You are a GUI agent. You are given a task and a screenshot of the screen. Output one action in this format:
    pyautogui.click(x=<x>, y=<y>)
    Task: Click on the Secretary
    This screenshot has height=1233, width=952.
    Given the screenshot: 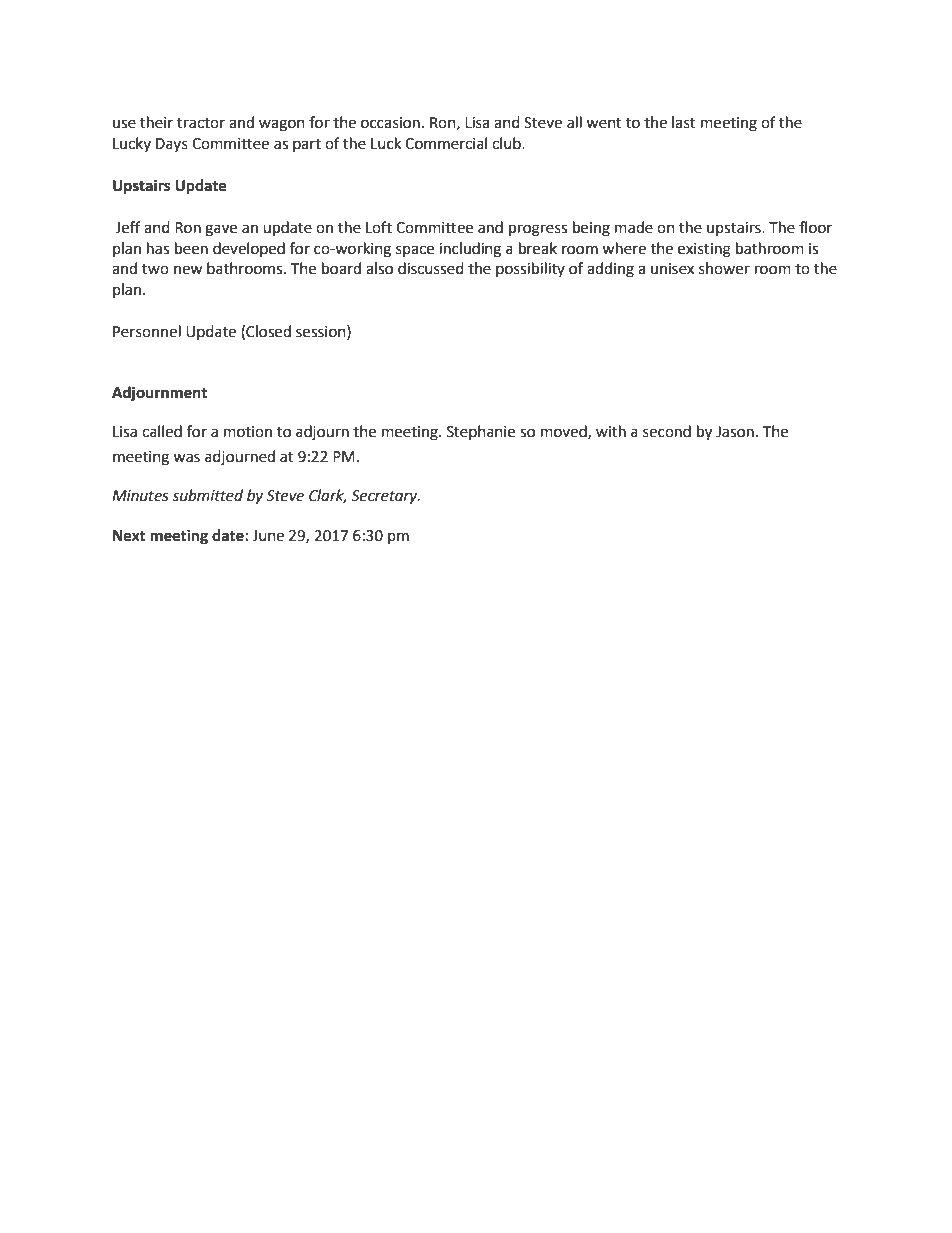 What is the action you would take?
    pyautogui.click(x=385, y=497)
